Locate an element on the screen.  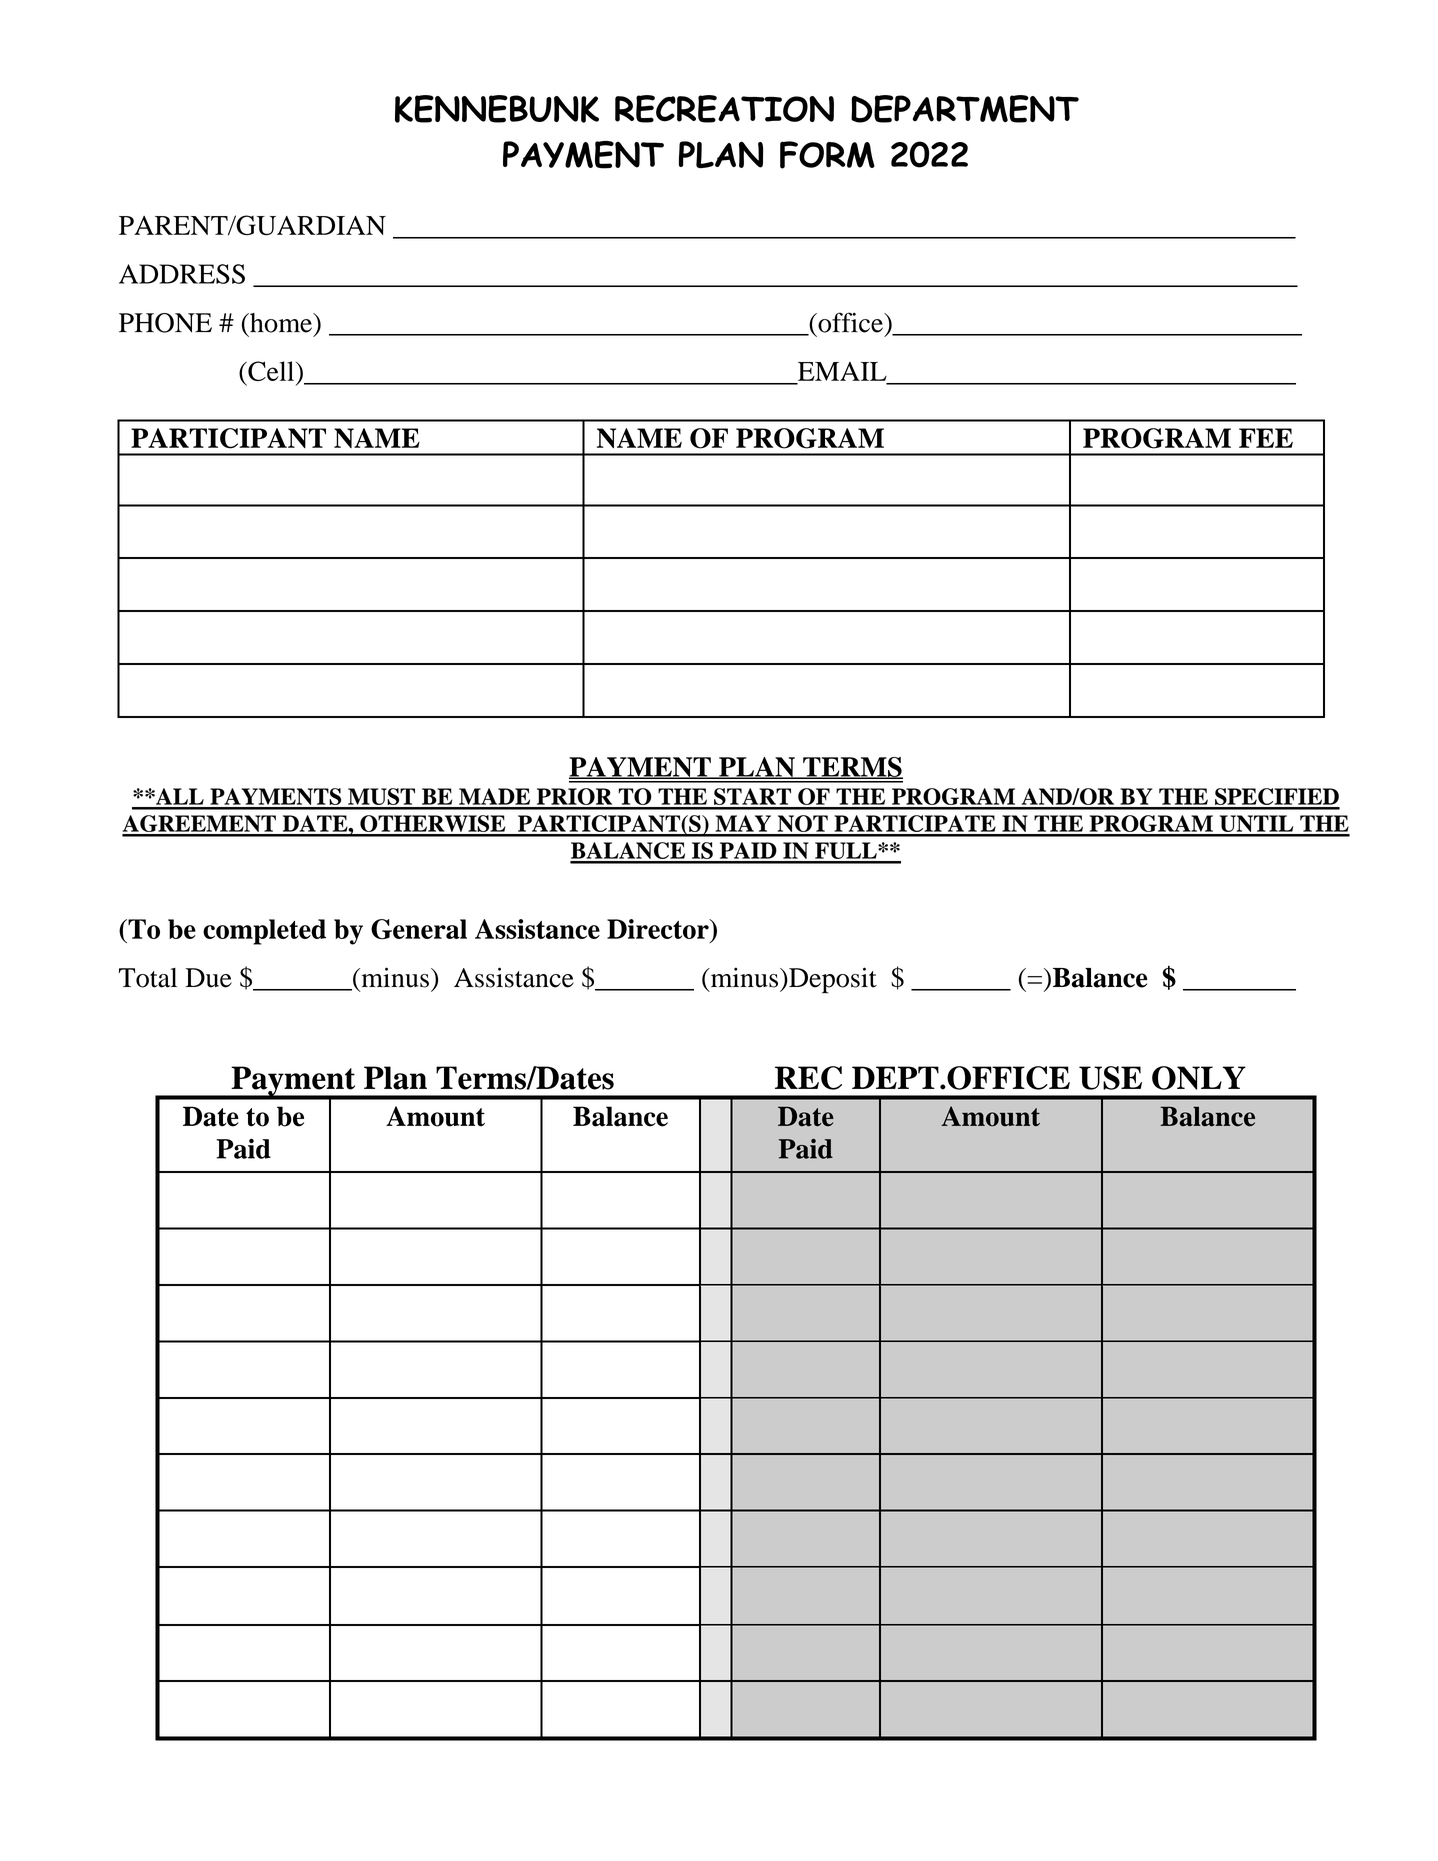
Director is located at coordinates (659, 929).
